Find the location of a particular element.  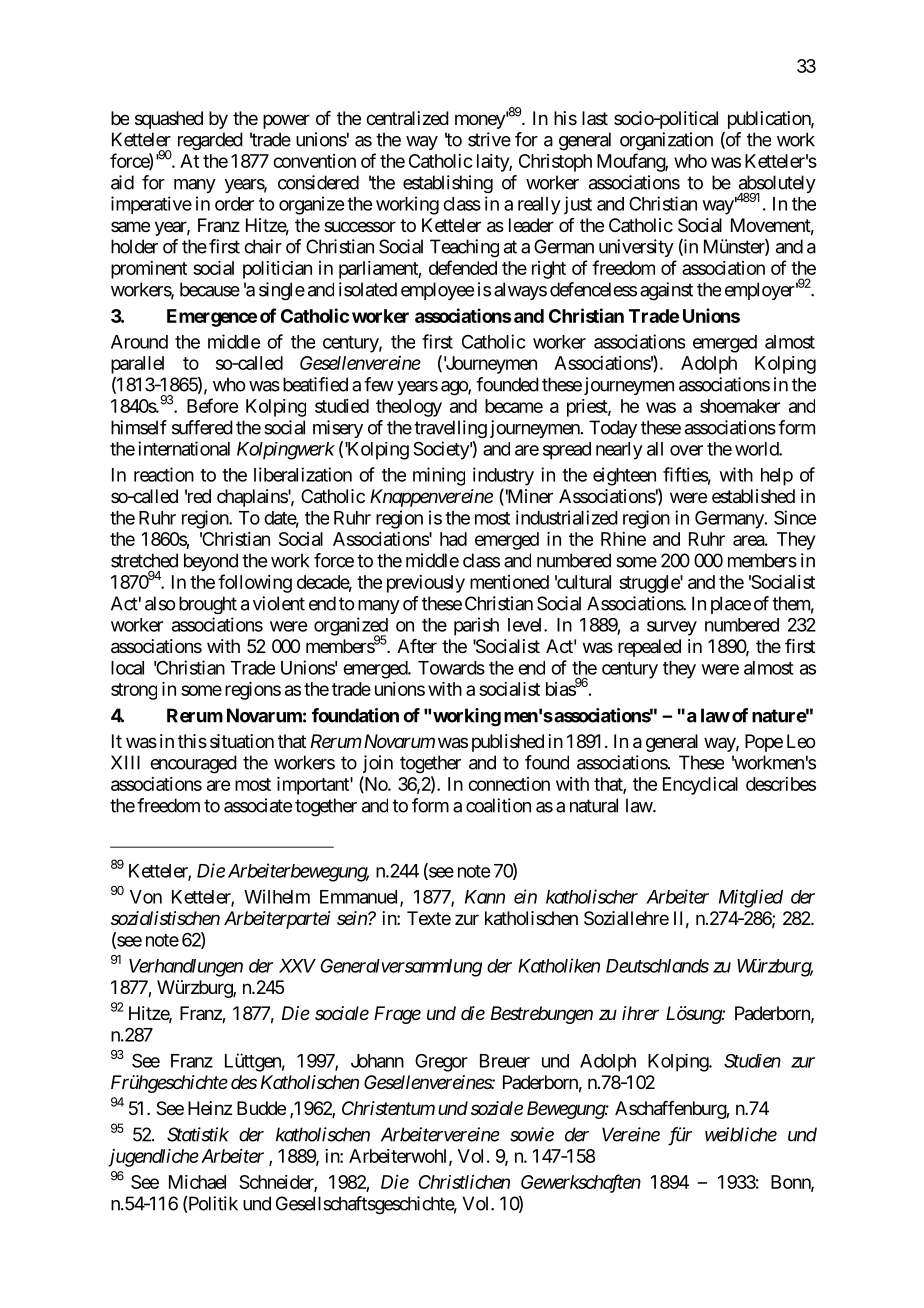

organization is located at coordinates (666, 141).
